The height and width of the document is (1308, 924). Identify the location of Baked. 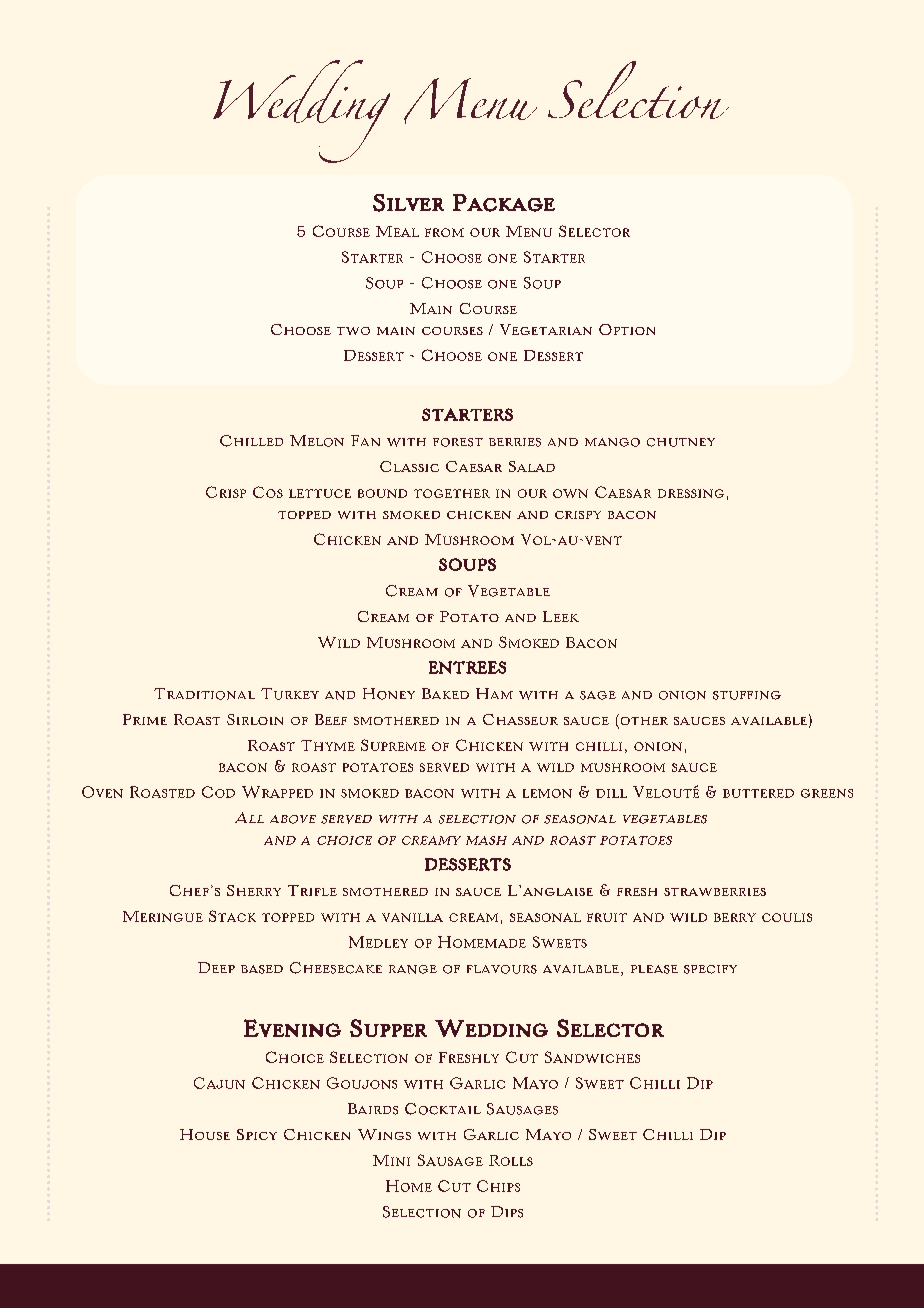
(445, 693).
